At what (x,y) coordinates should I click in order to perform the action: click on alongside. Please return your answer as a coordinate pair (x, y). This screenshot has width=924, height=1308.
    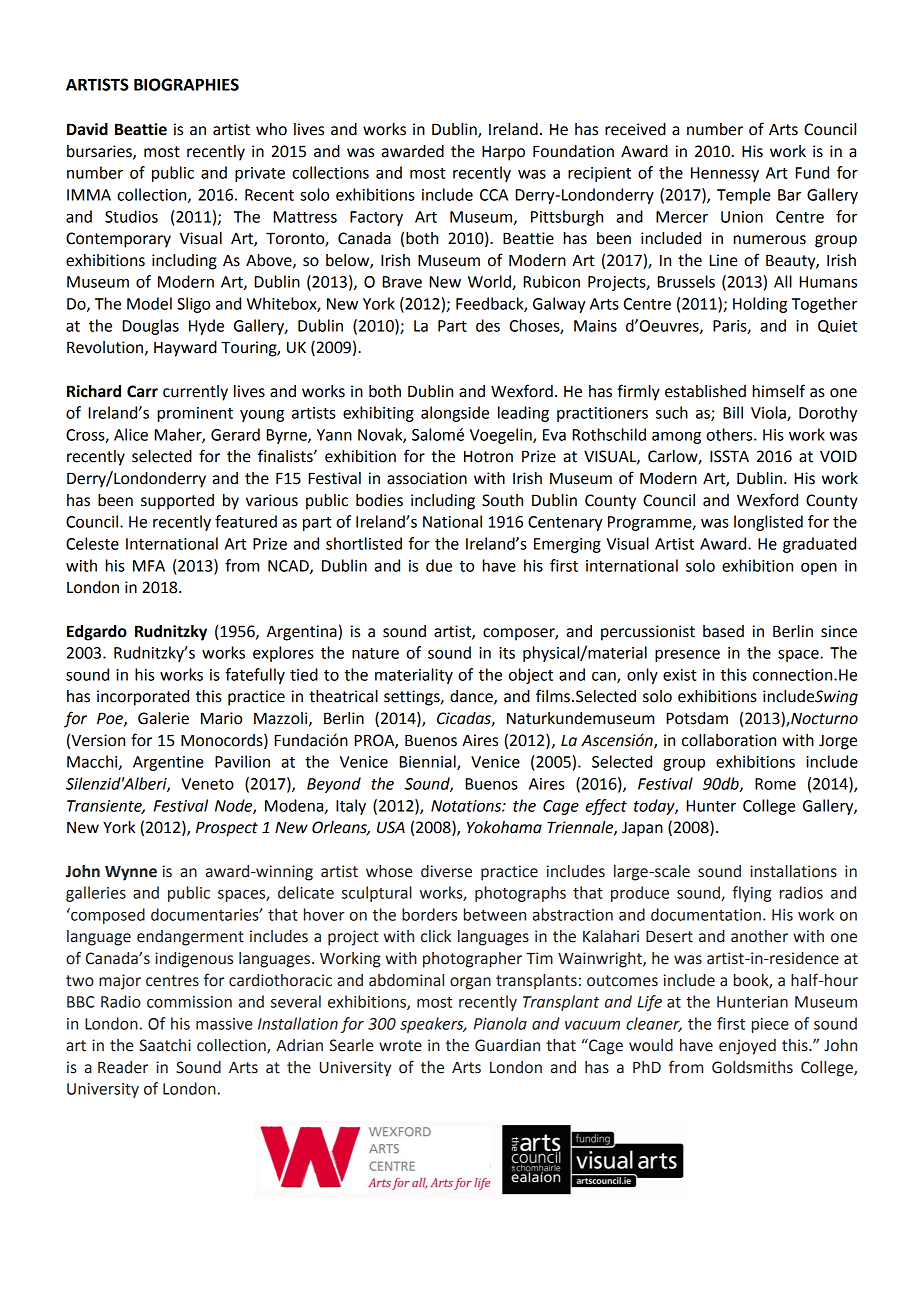
    Looking at the image, I should click on (455, 414).
